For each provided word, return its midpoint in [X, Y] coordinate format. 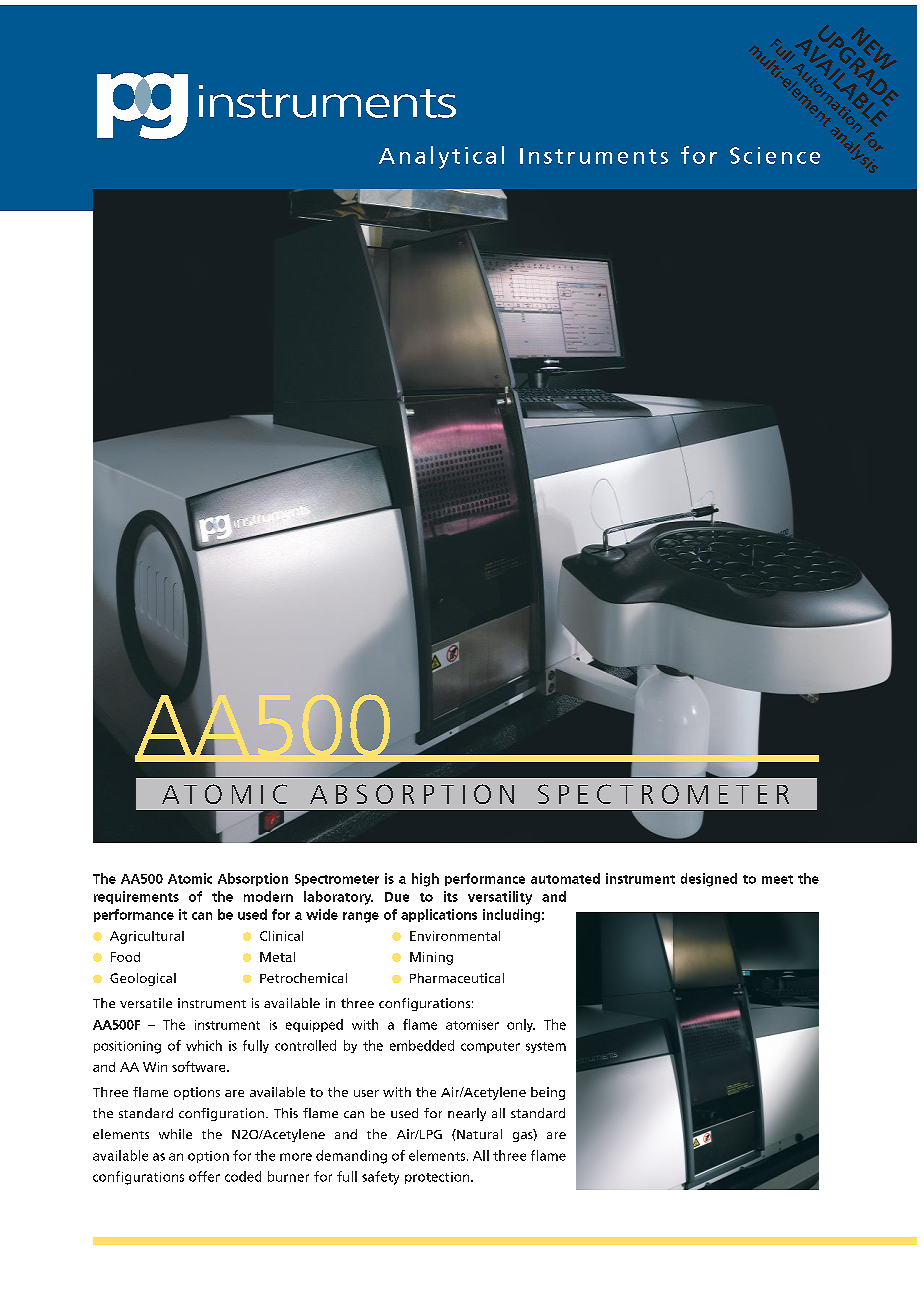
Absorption [253, 879]
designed [709, 880]
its [451, 896]
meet [777, 879]
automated [565, 878]
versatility [500, 898]
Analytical [441, 157]
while [175, 1134]
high [425, 880]
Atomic [190, 878]
